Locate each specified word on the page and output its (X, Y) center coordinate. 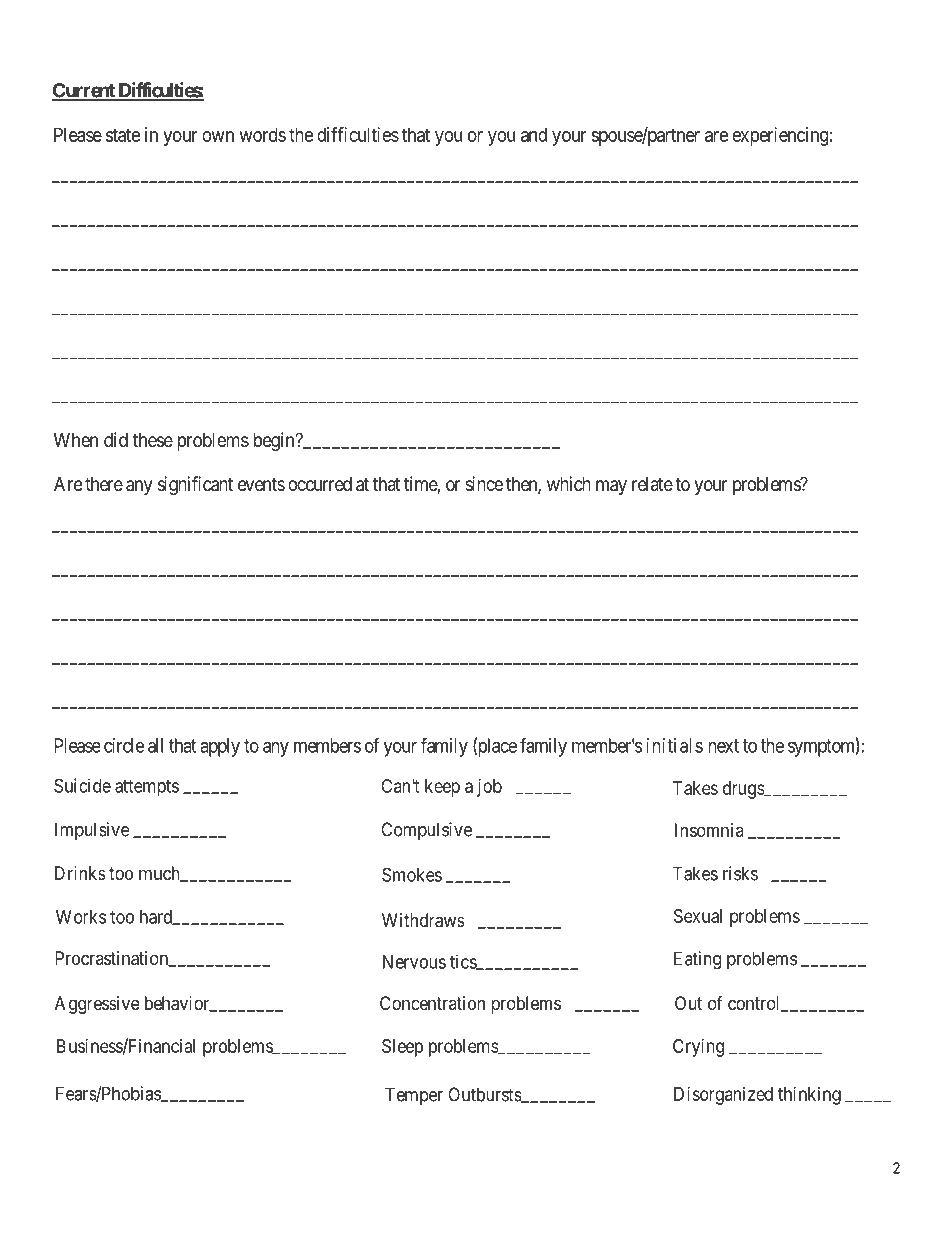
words (262, 134)
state (123, 135)
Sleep (402, 1048)
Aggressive (97, 1005)
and (534, 134)
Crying (698, 1048)
